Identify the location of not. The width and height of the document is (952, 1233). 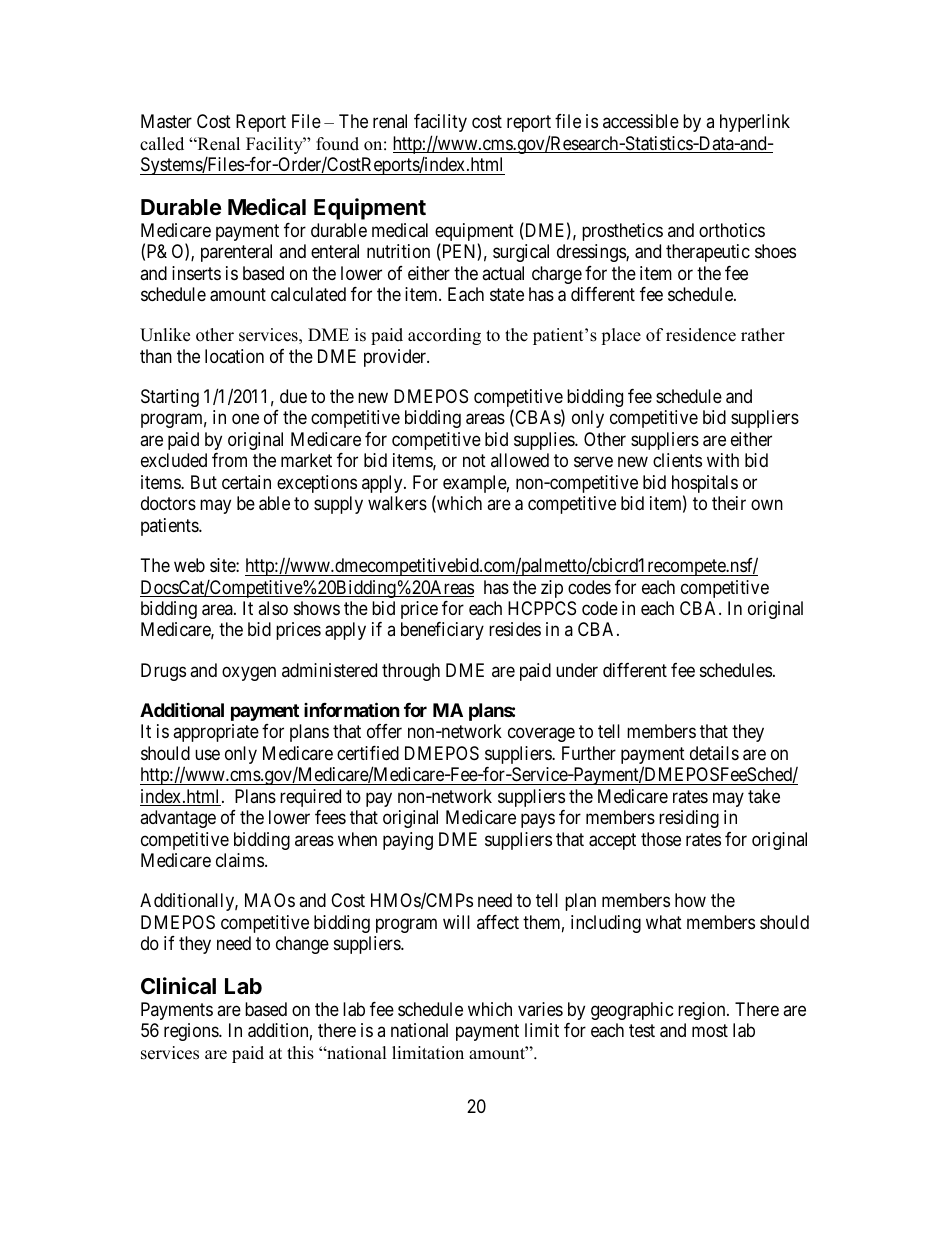
(474, 461).
